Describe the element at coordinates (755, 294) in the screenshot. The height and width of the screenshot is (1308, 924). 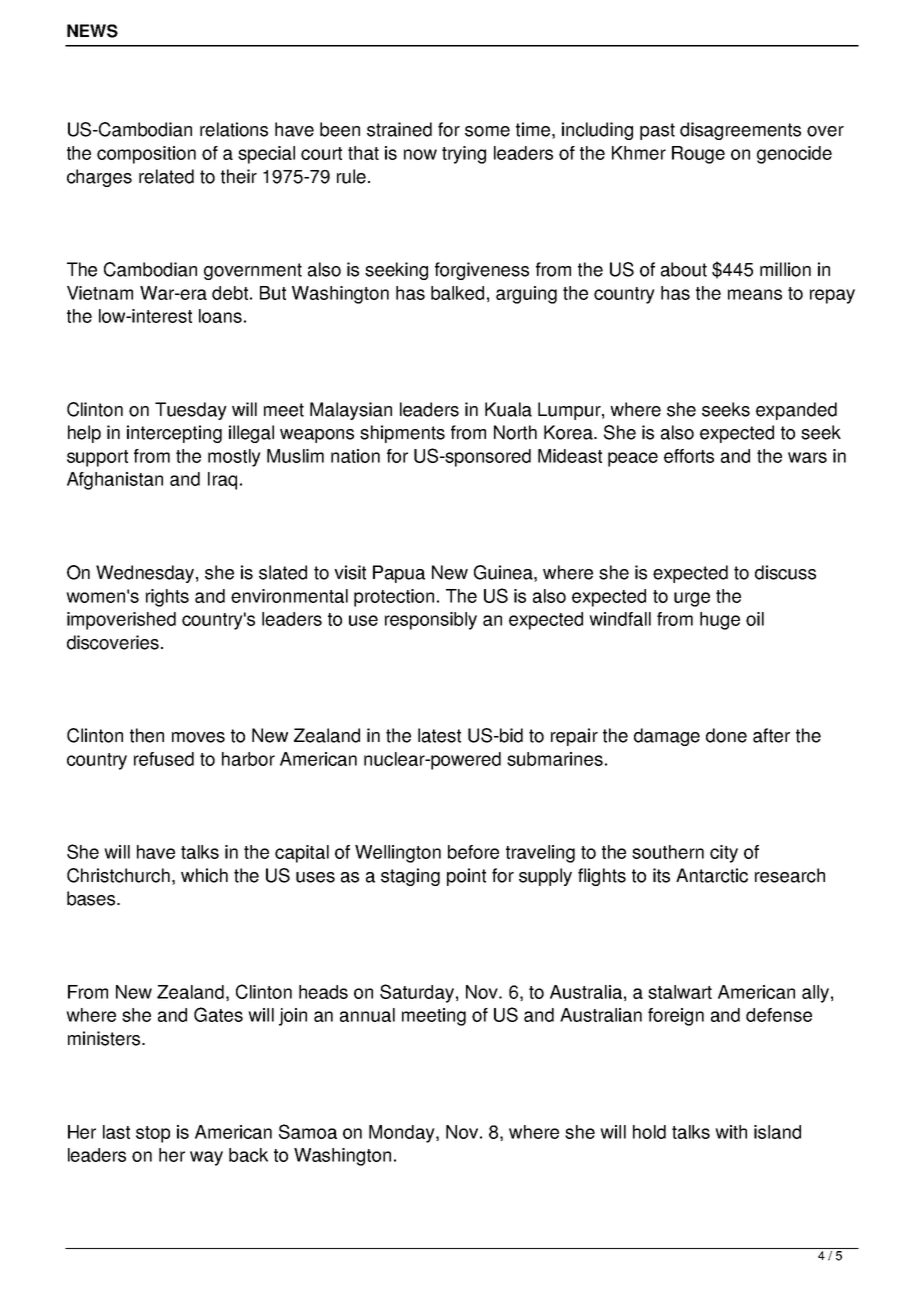
I see `means` at that location.
